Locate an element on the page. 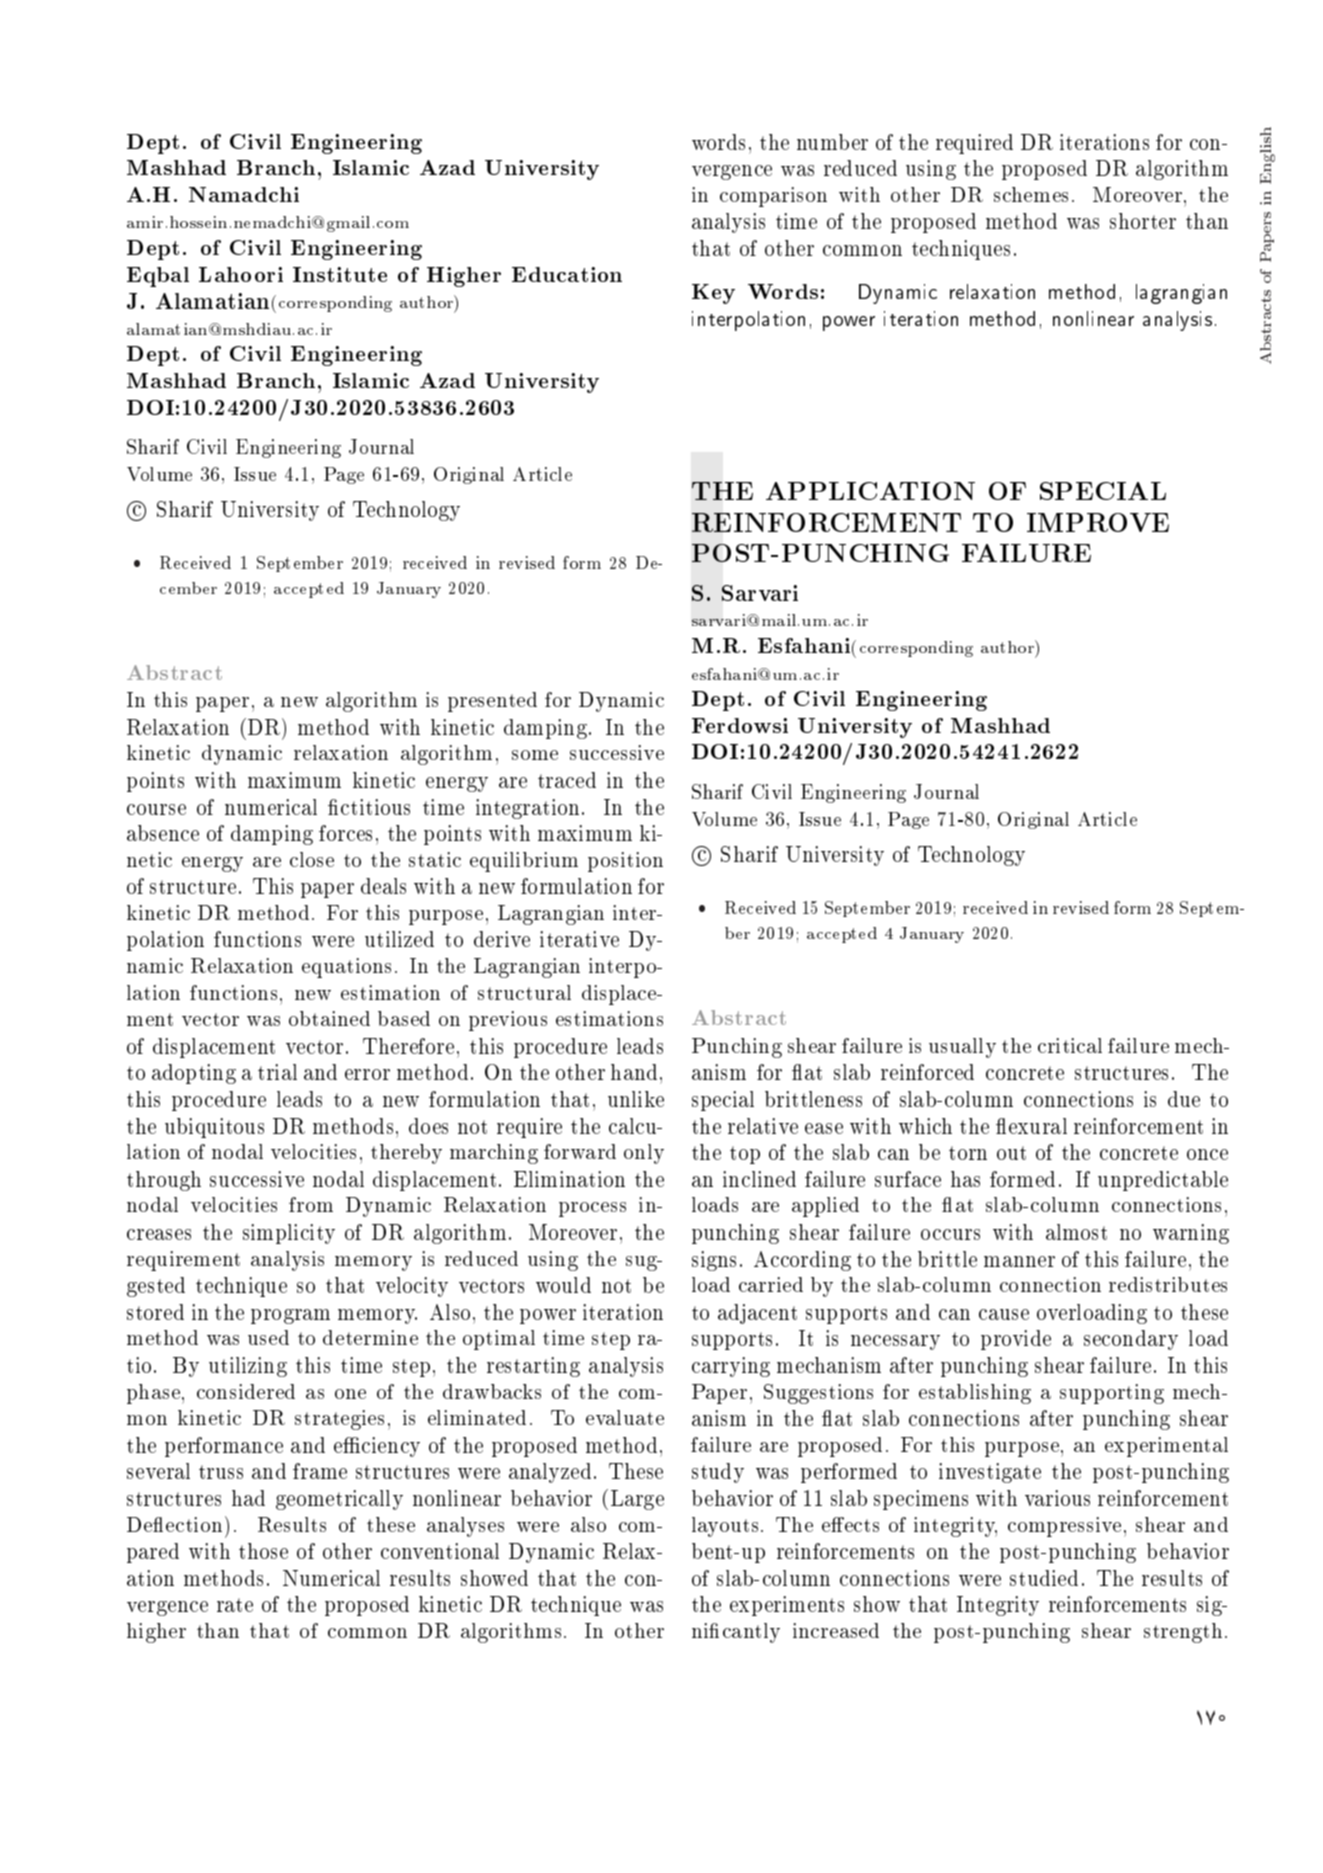 The image size is (1323, 1873). critical is located at coordinates (1070, 1045).
